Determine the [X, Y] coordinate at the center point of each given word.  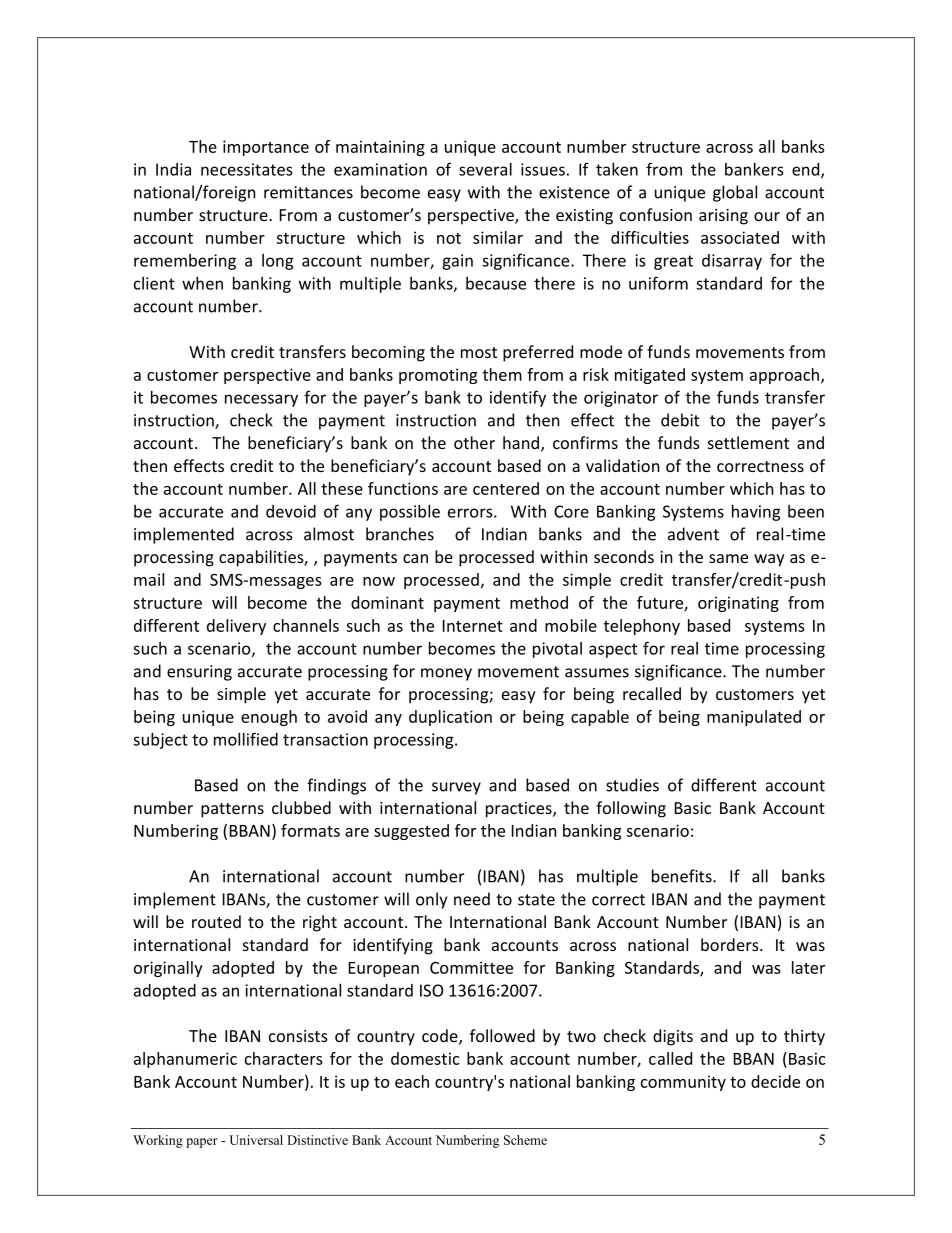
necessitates [246, 169]
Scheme [525, 1140]
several [485, 169]
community [683, 1083]
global [735, 193]
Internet [473, 626]
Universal [256, 1140]
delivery [236, 627]
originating [738, 604]
